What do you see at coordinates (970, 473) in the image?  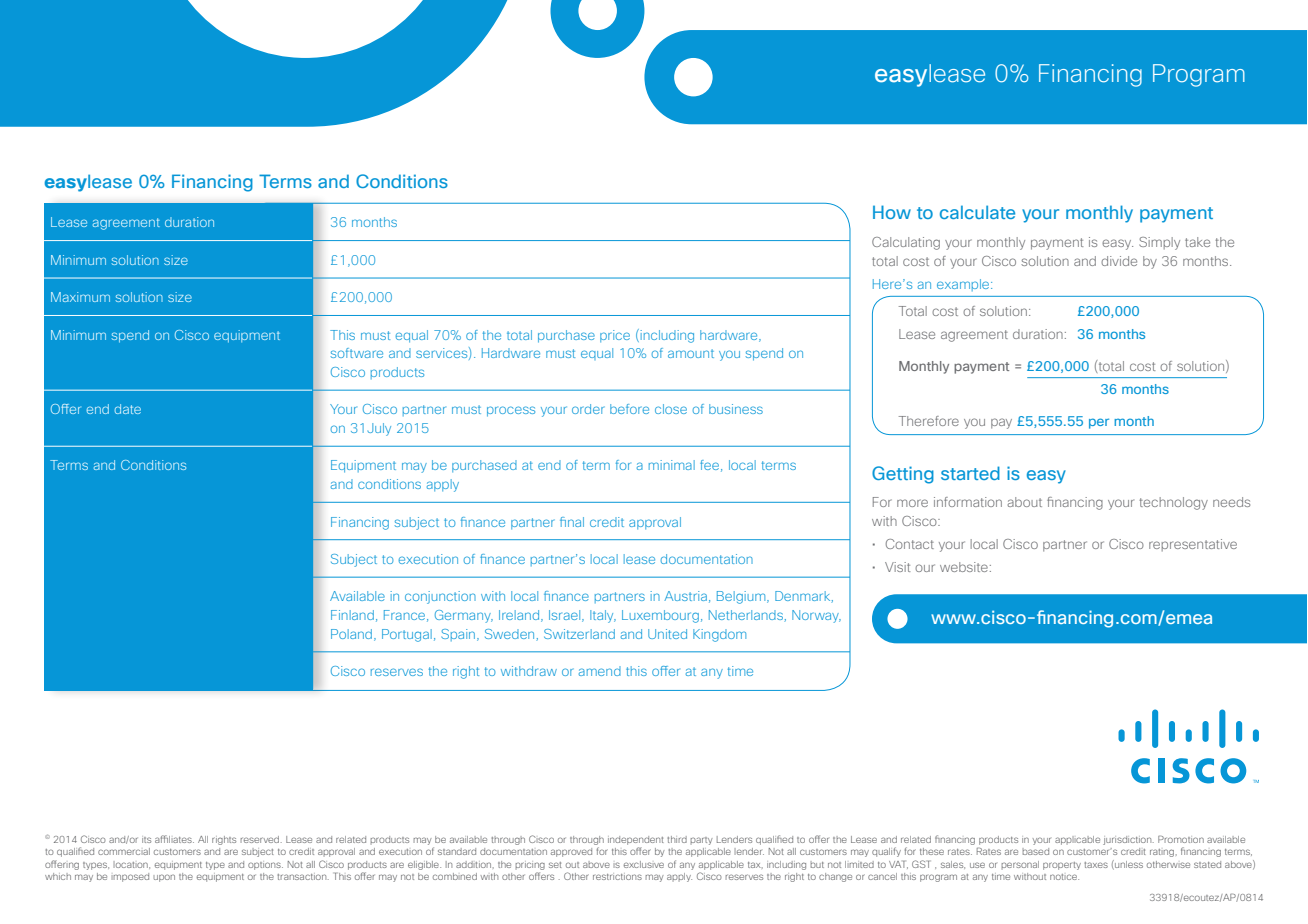 I see `started` at bounding box center [970, 473].
